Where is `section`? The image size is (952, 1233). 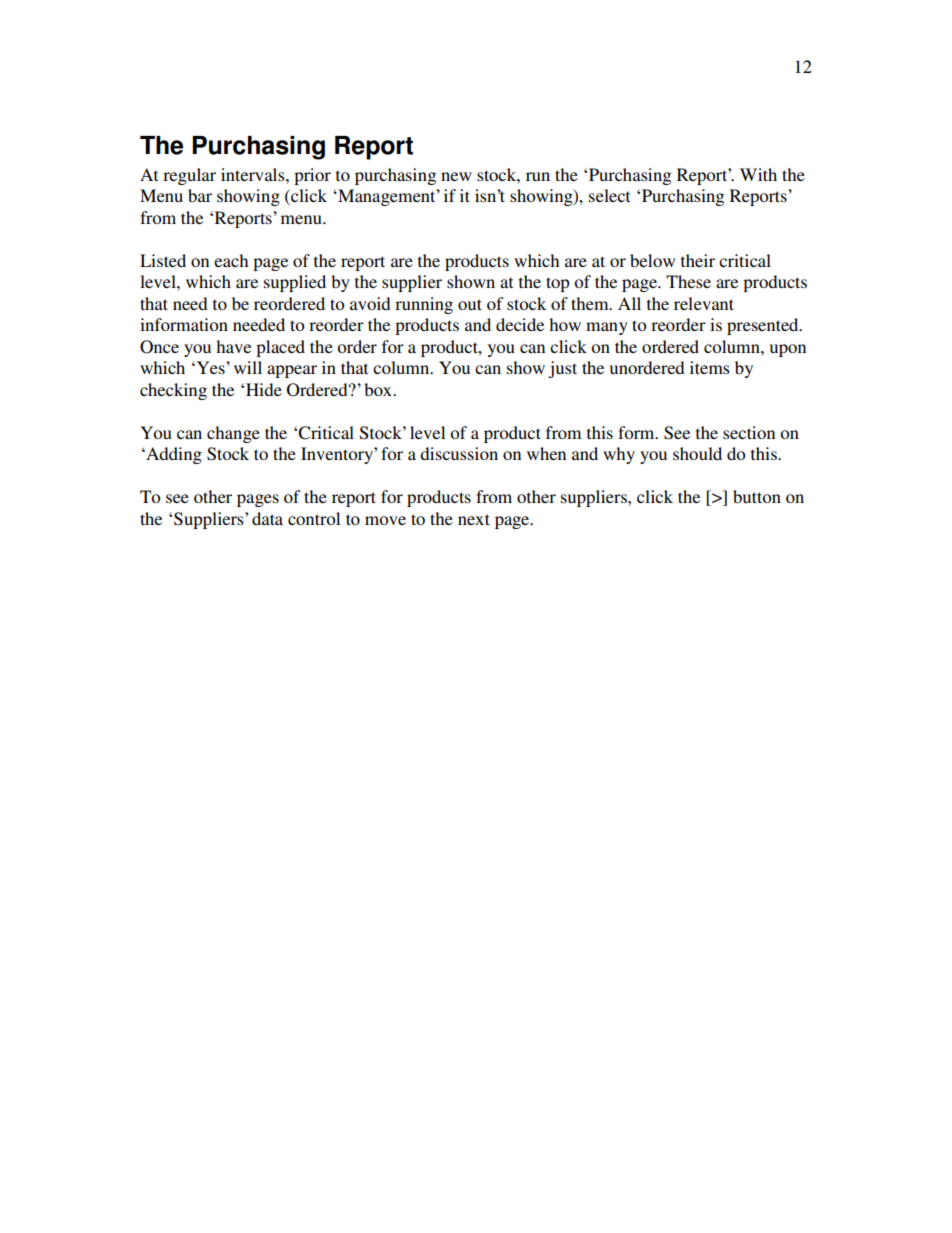 section is located at coordinates (749, 432).
